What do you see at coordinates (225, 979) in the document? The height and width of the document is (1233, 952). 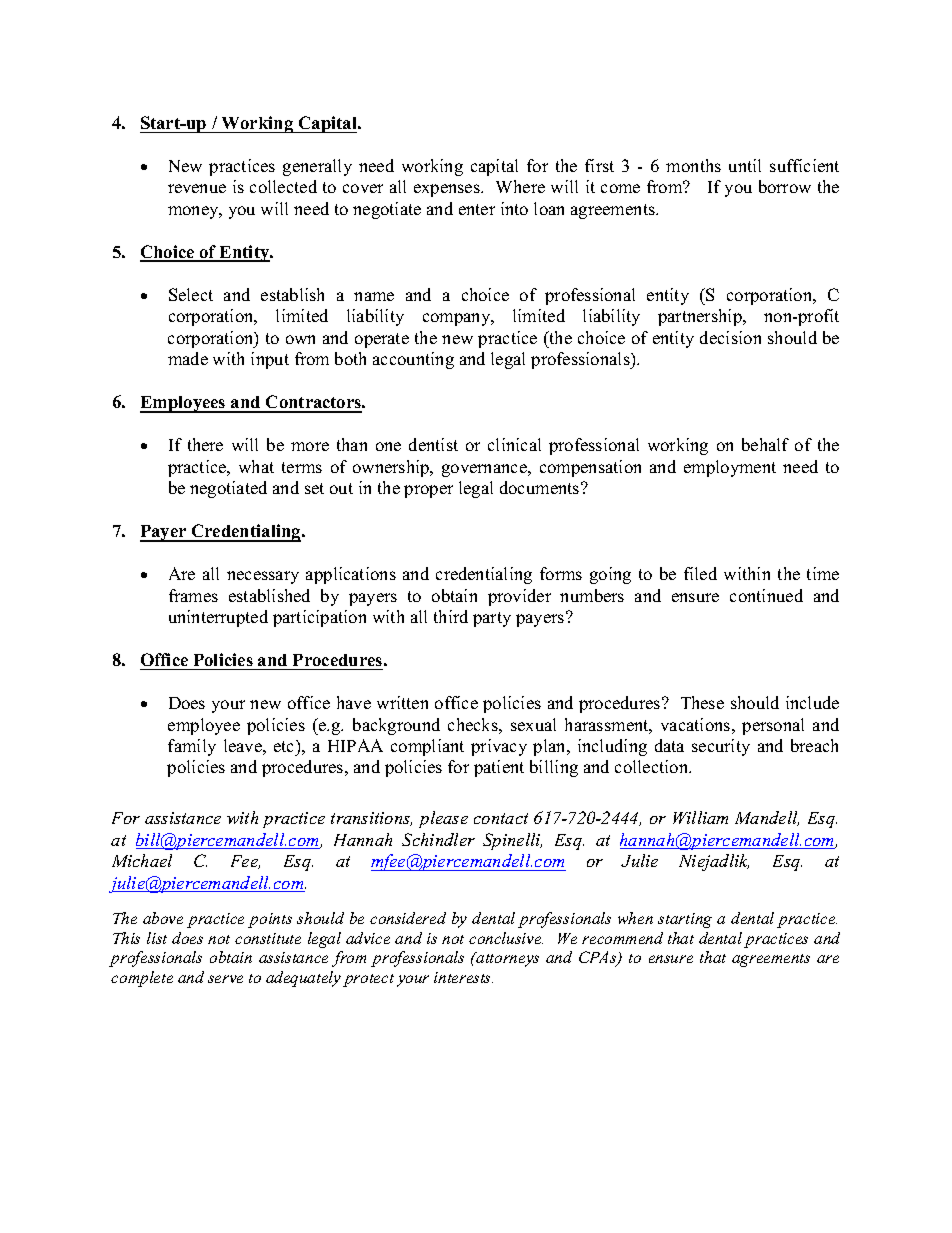 I see `serve` at bounding box center [225, 979].
